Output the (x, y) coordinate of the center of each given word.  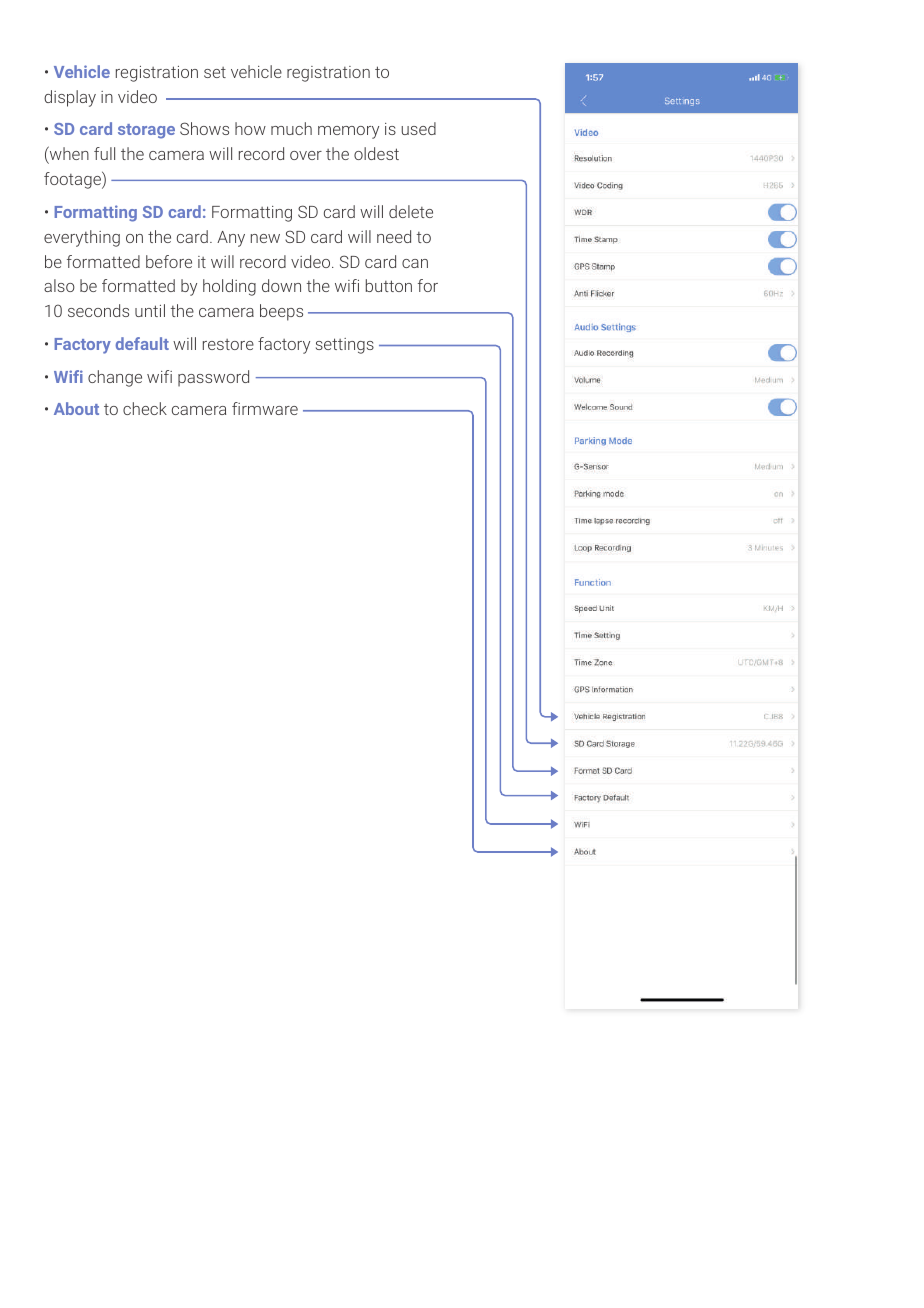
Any (231, 239)
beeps (281, 312)
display (70, 98)
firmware (265, 408)
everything (82, 238)
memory (348, 132)
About (76, 408)
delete (411, 211)
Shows (204, 128)
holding (229, 287)
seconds (98, 310)
